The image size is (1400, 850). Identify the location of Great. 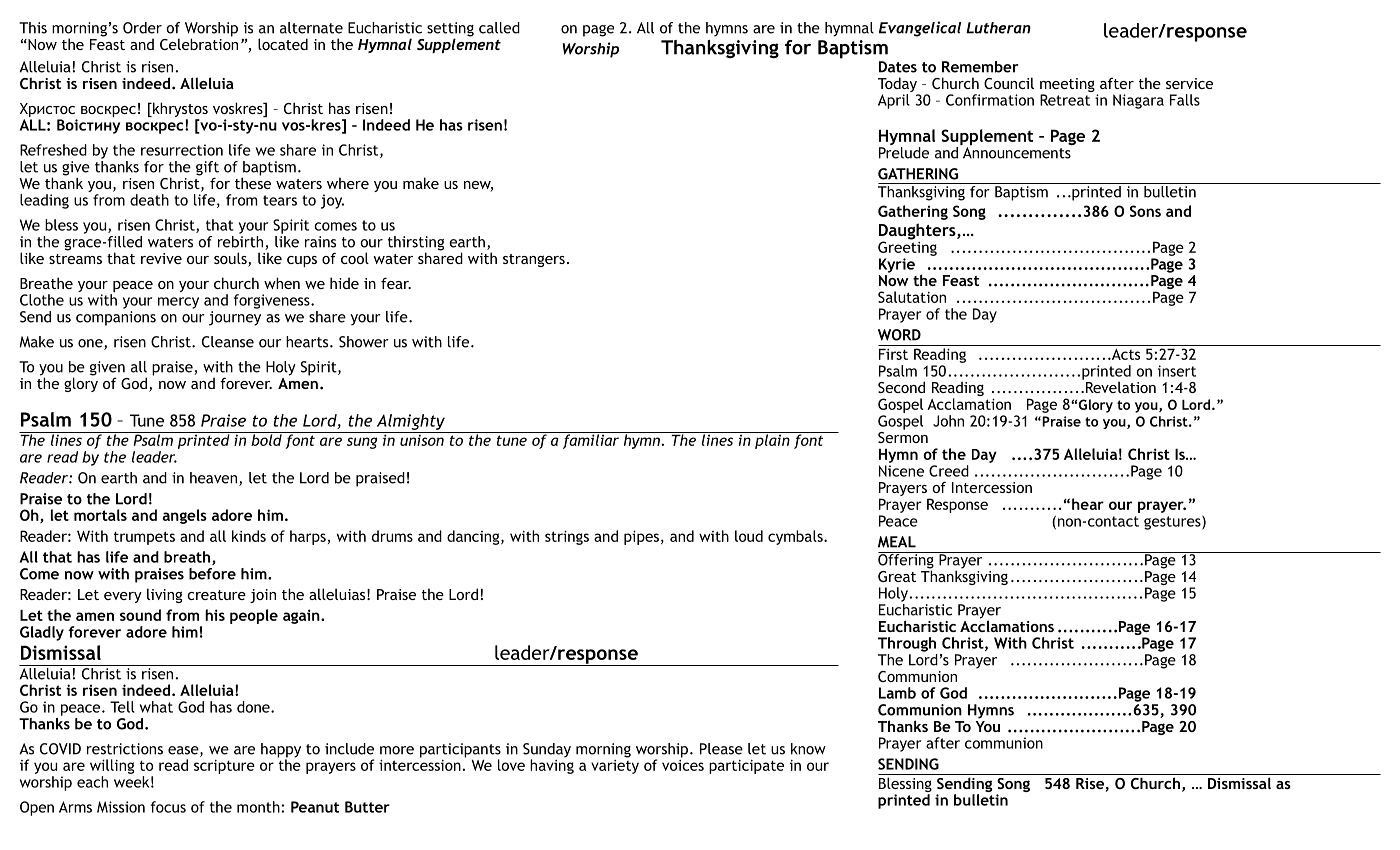
(897, 576).
